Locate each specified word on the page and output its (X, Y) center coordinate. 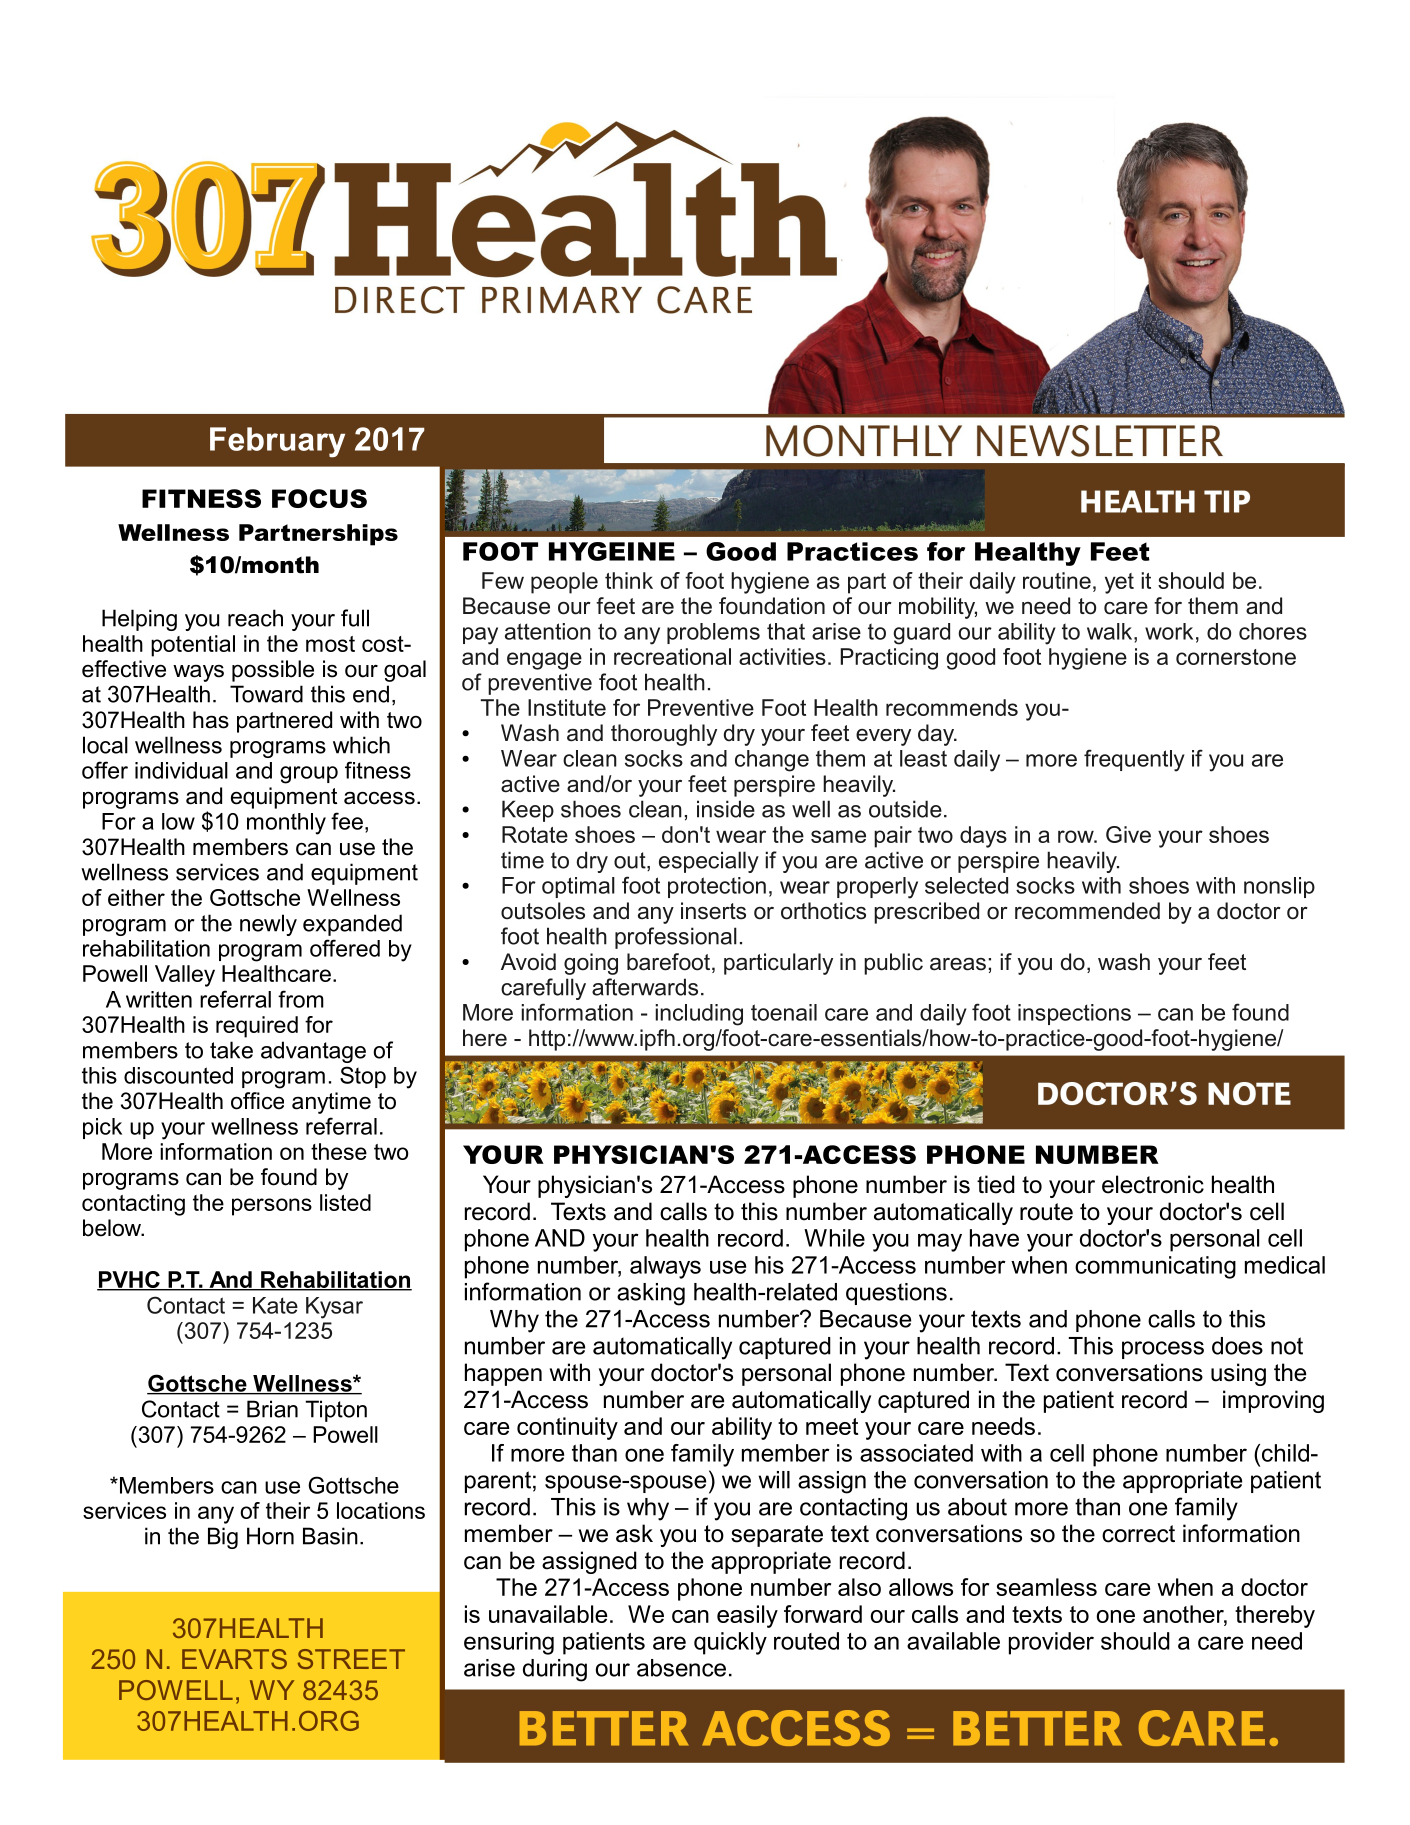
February (277, 442)
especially (709, 862)
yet (1119, 583)
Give (1128, 834)
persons (272, 1207)
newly (268, 925)
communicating (1155, 1267)
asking (651, 1294)
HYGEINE (612, 551)
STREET (351, 1659)
